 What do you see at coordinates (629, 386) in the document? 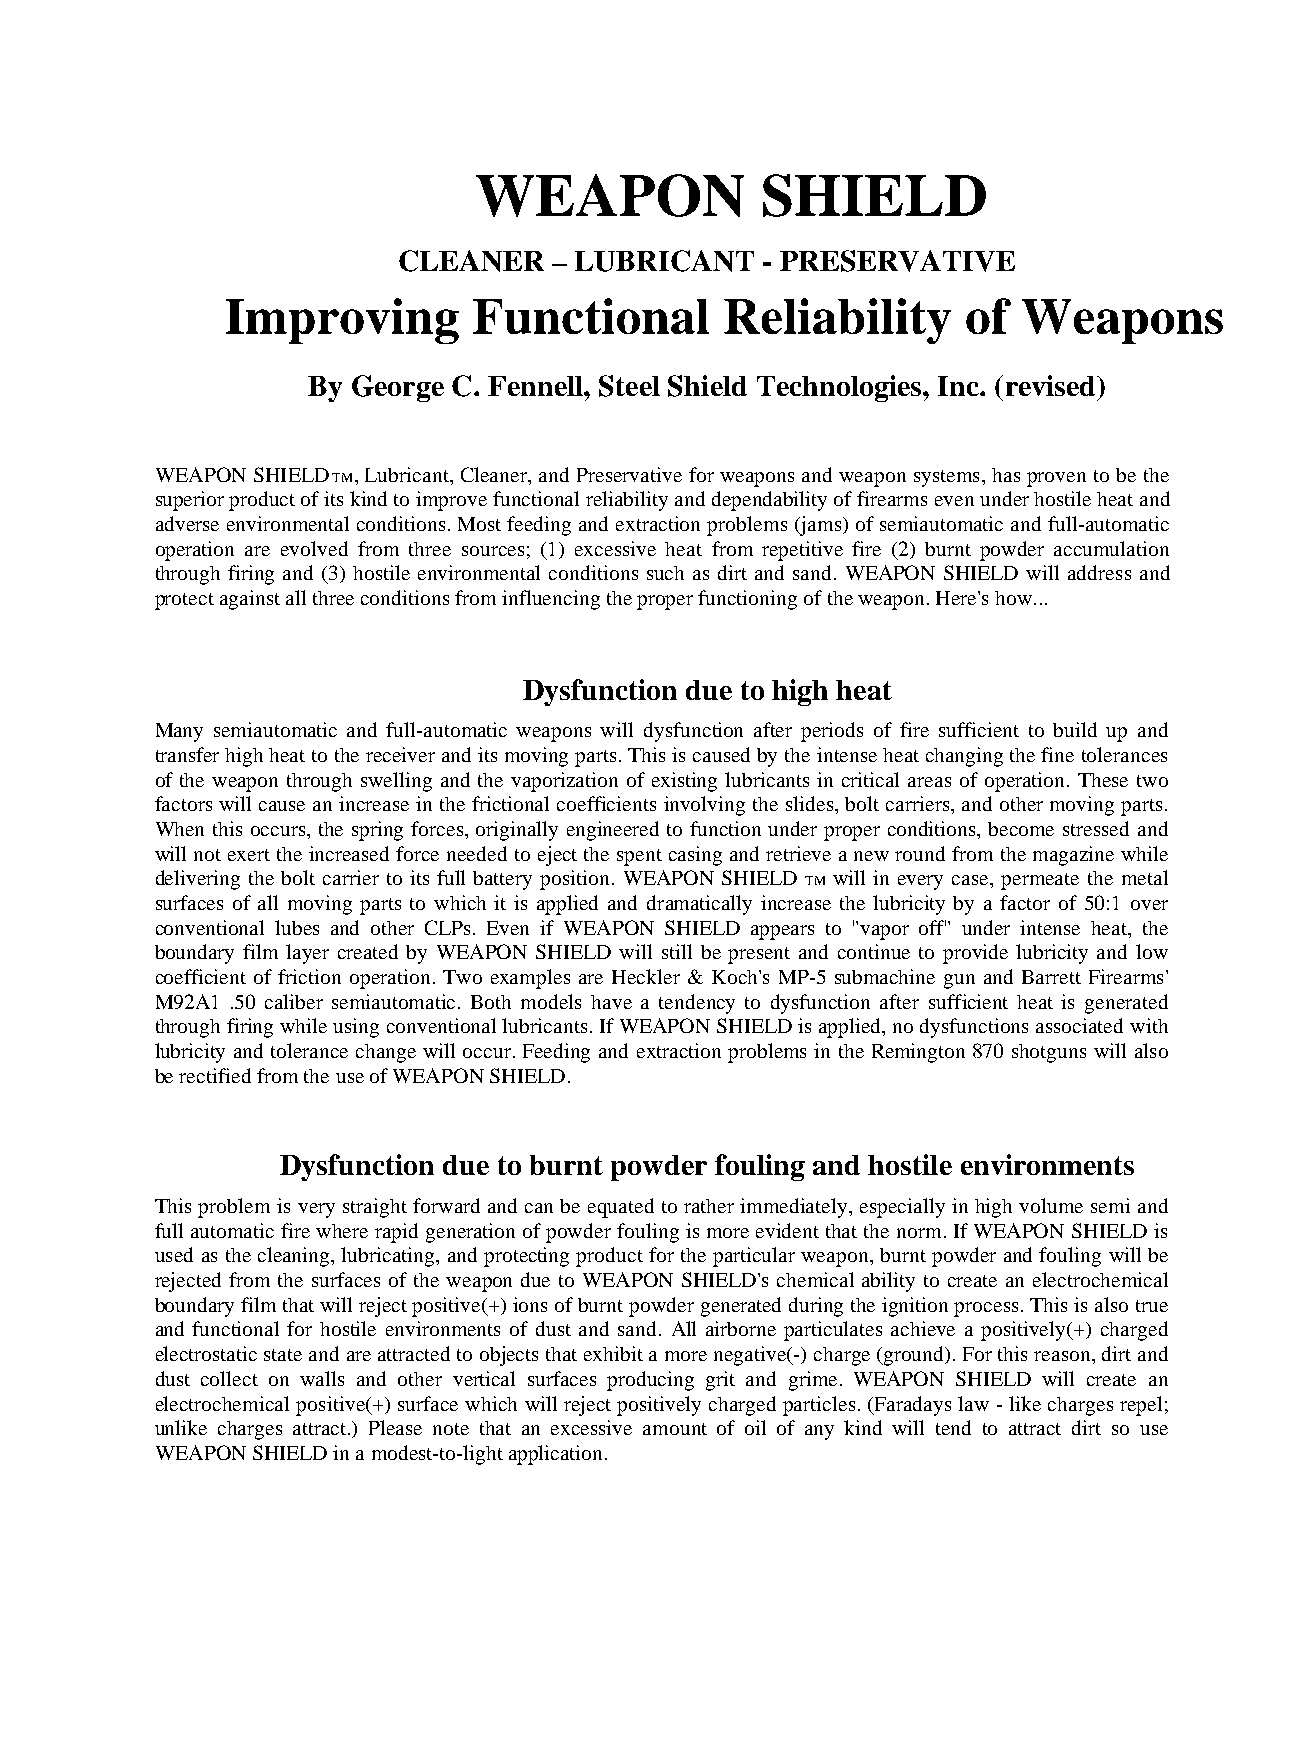
I see `Steel` at bounding box center [629, 386].
